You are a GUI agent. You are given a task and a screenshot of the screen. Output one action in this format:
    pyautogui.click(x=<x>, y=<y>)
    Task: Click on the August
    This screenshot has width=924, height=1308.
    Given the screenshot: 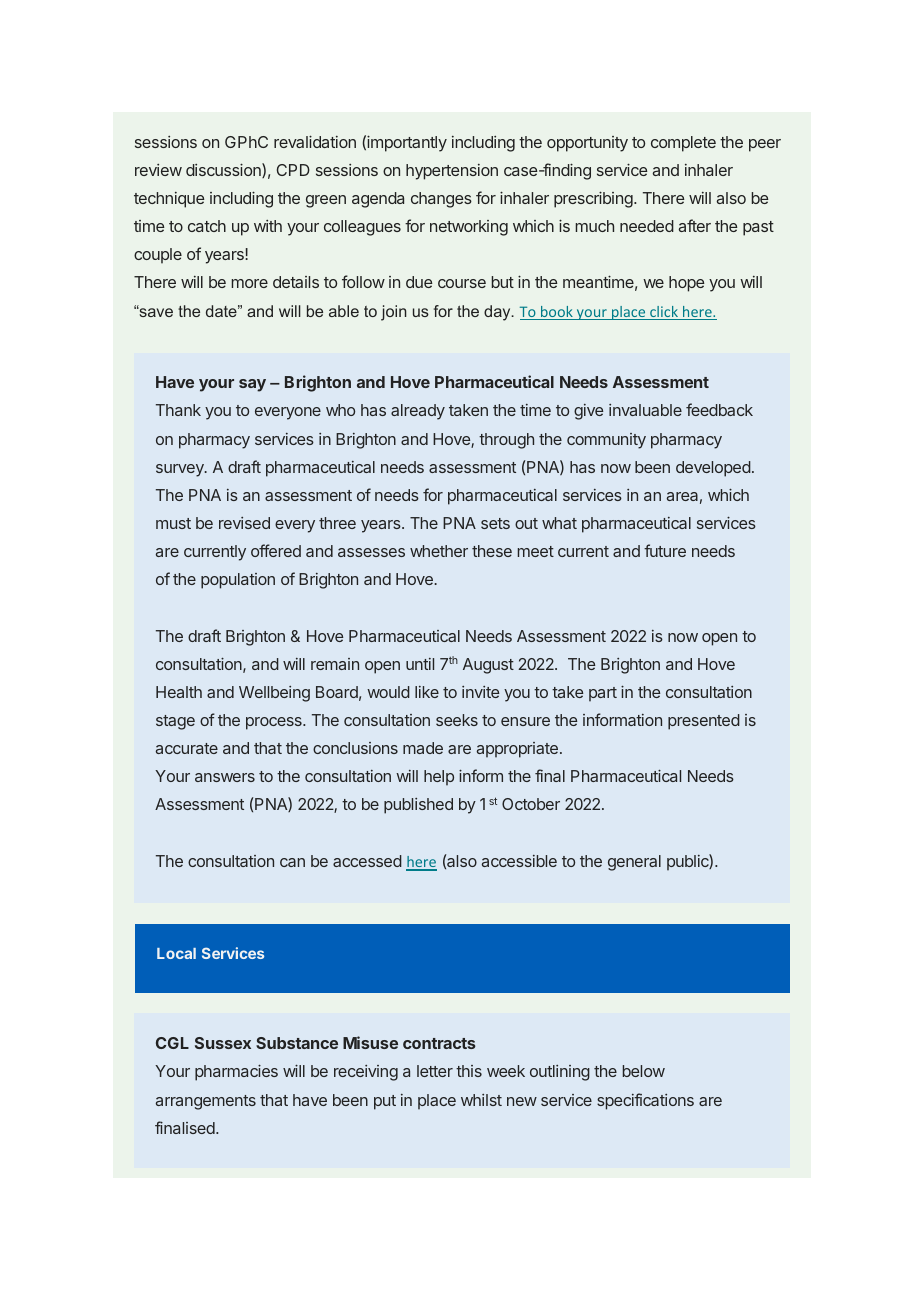 What is the action you would take?
    pyautogui.click(x=488, y=666)
